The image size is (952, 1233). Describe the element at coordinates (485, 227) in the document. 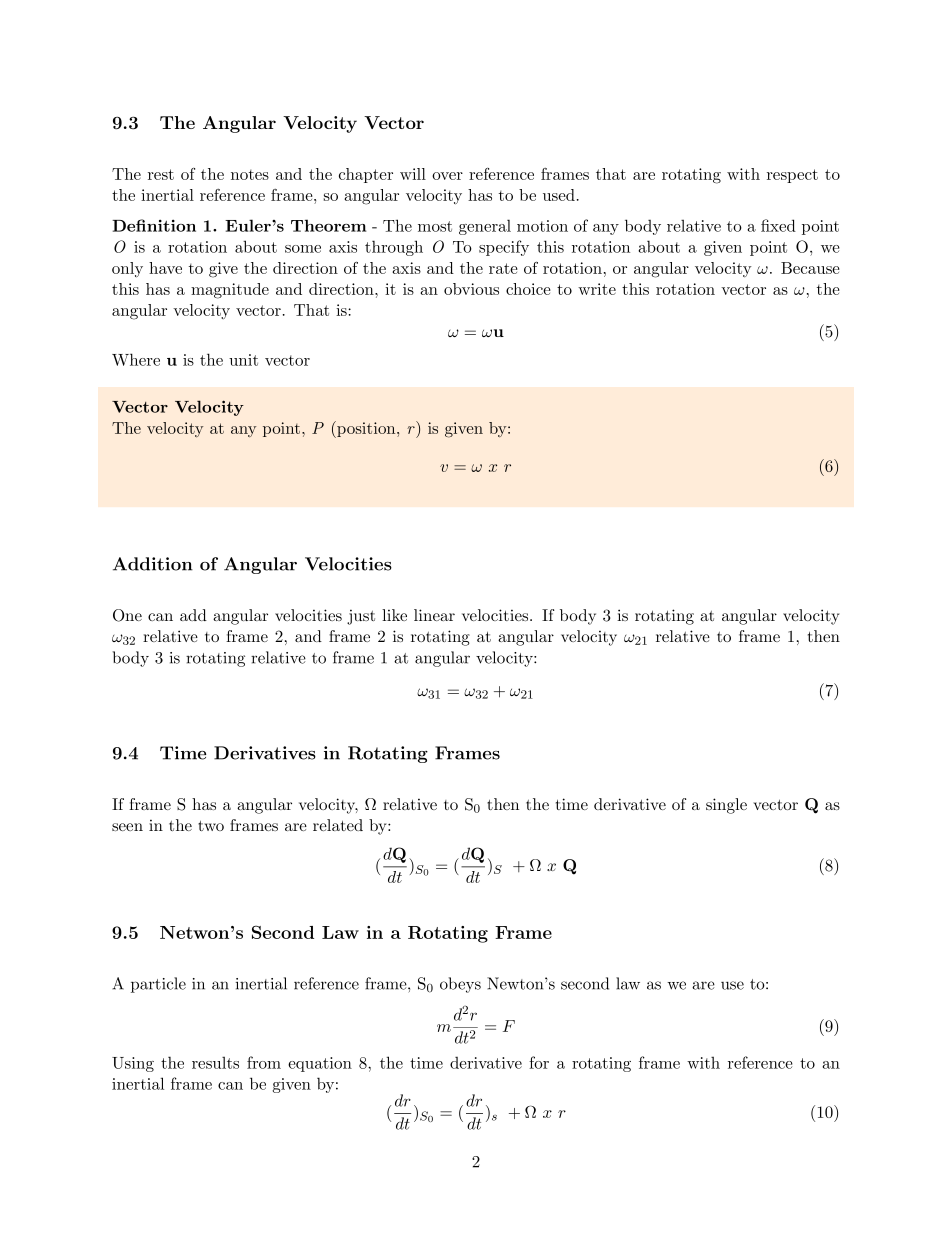

I see `general` at that location.
